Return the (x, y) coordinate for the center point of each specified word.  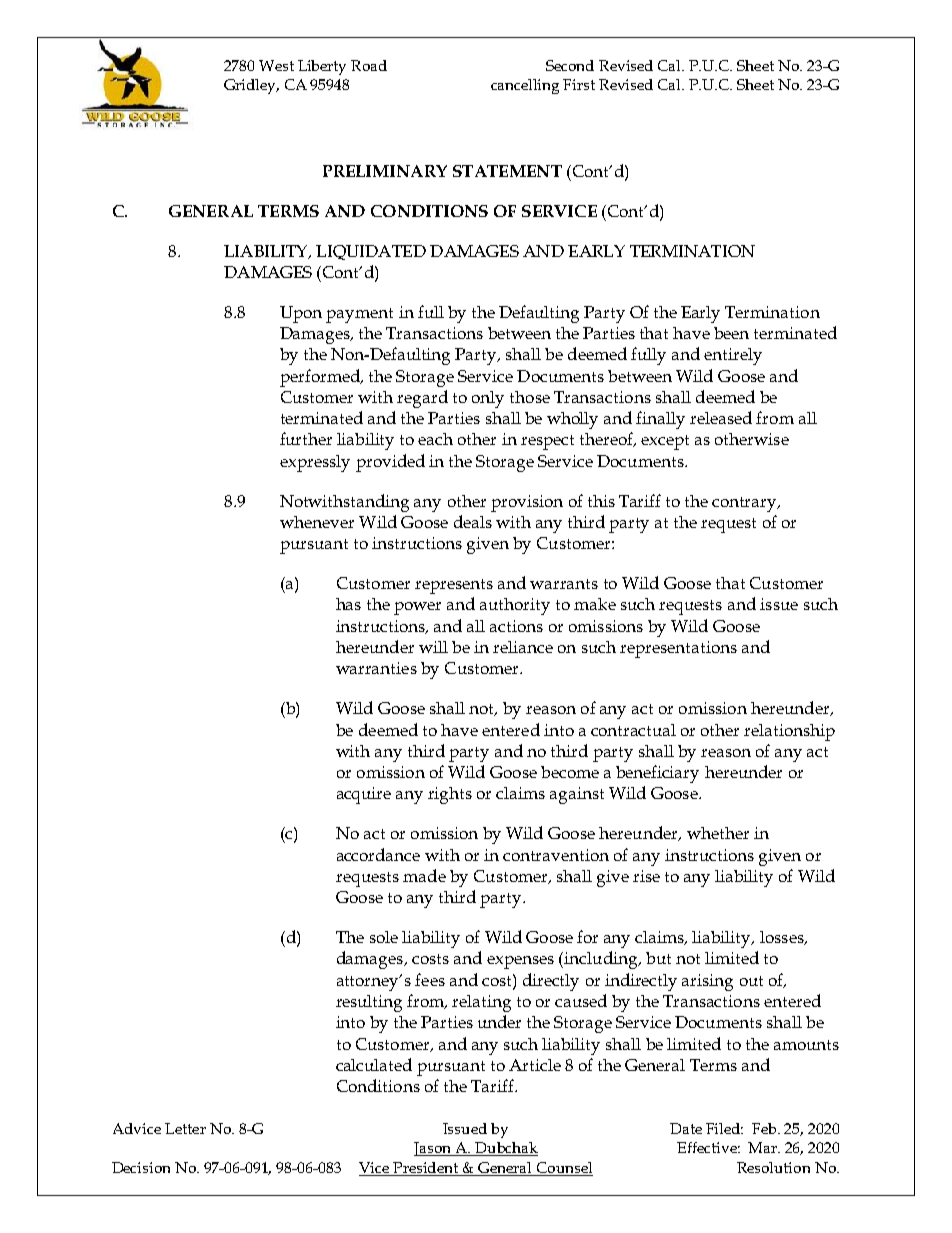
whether (718, 833)
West (276, 65)
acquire (364, 795)
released (721, 417)
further (306, 438)
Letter (185, 1128)
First (579, 84)
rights (450, 795)
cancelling (525, 86)
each (435, 439)
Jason (434, 1149)
